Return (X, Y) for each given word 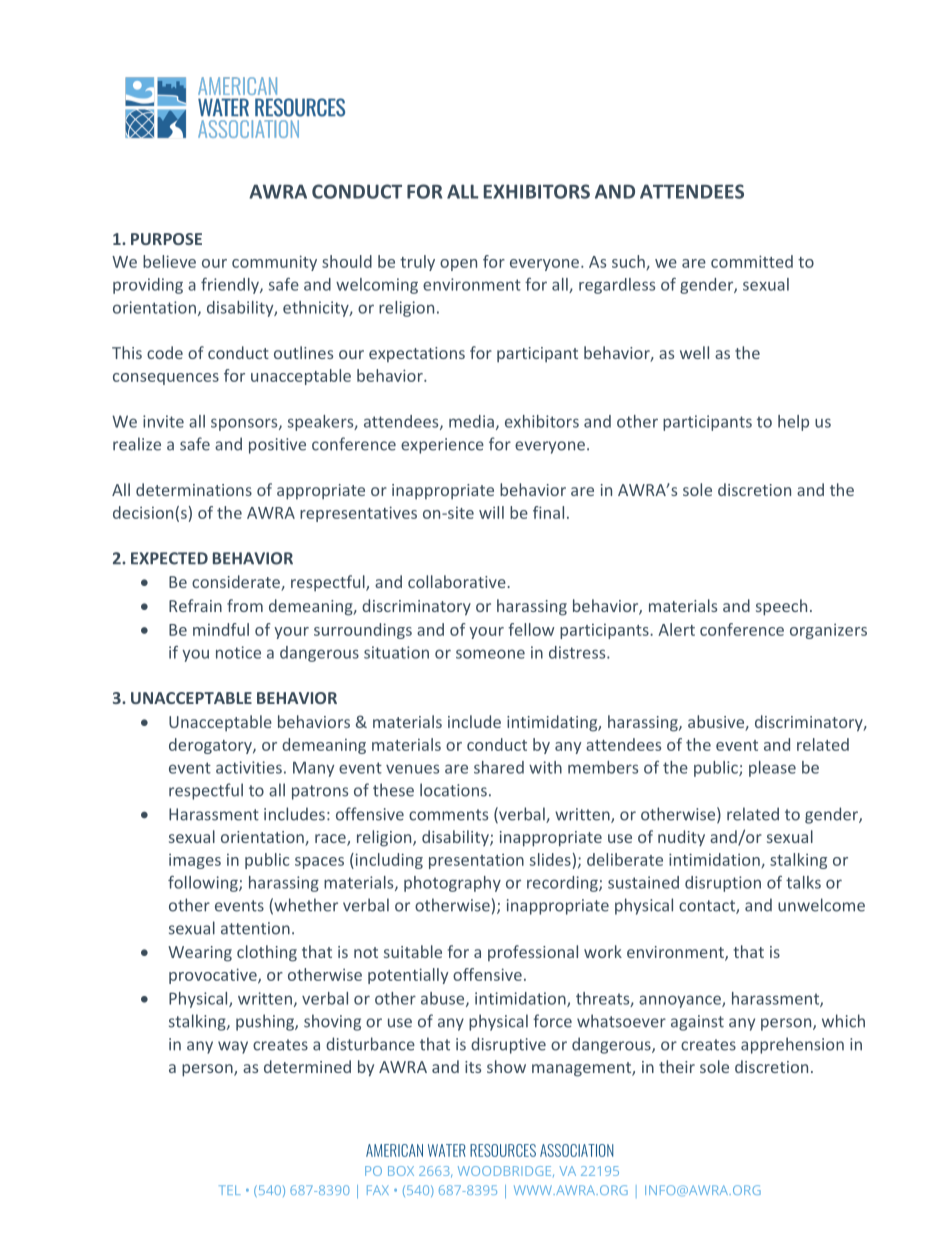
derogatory (211, 746)
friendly (231, 286)
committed (752, 261)
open (458, 265)
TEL (230, 1190)
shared (499, 767)
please (772, 769)
